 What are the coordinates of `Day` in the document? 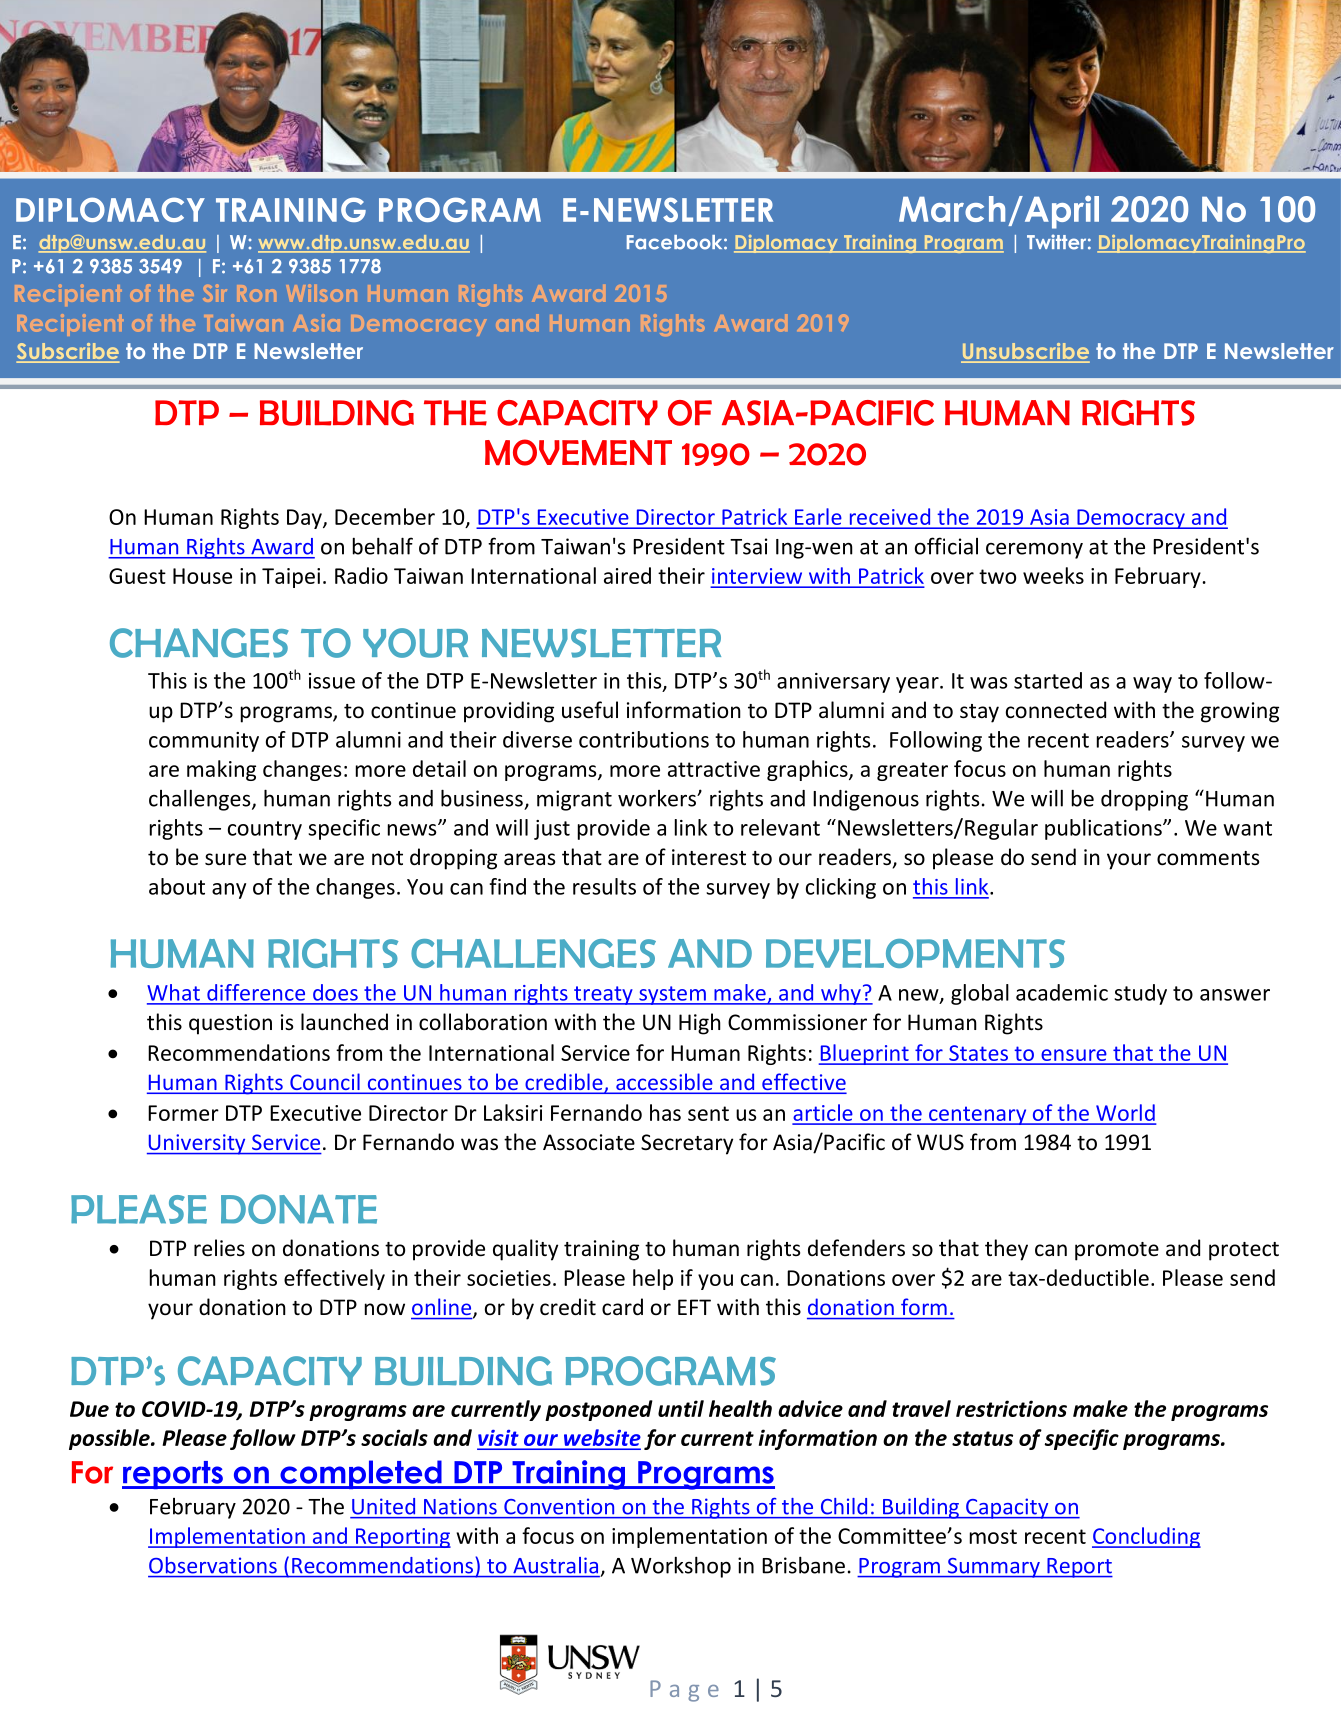 It's located at (305, 519).
